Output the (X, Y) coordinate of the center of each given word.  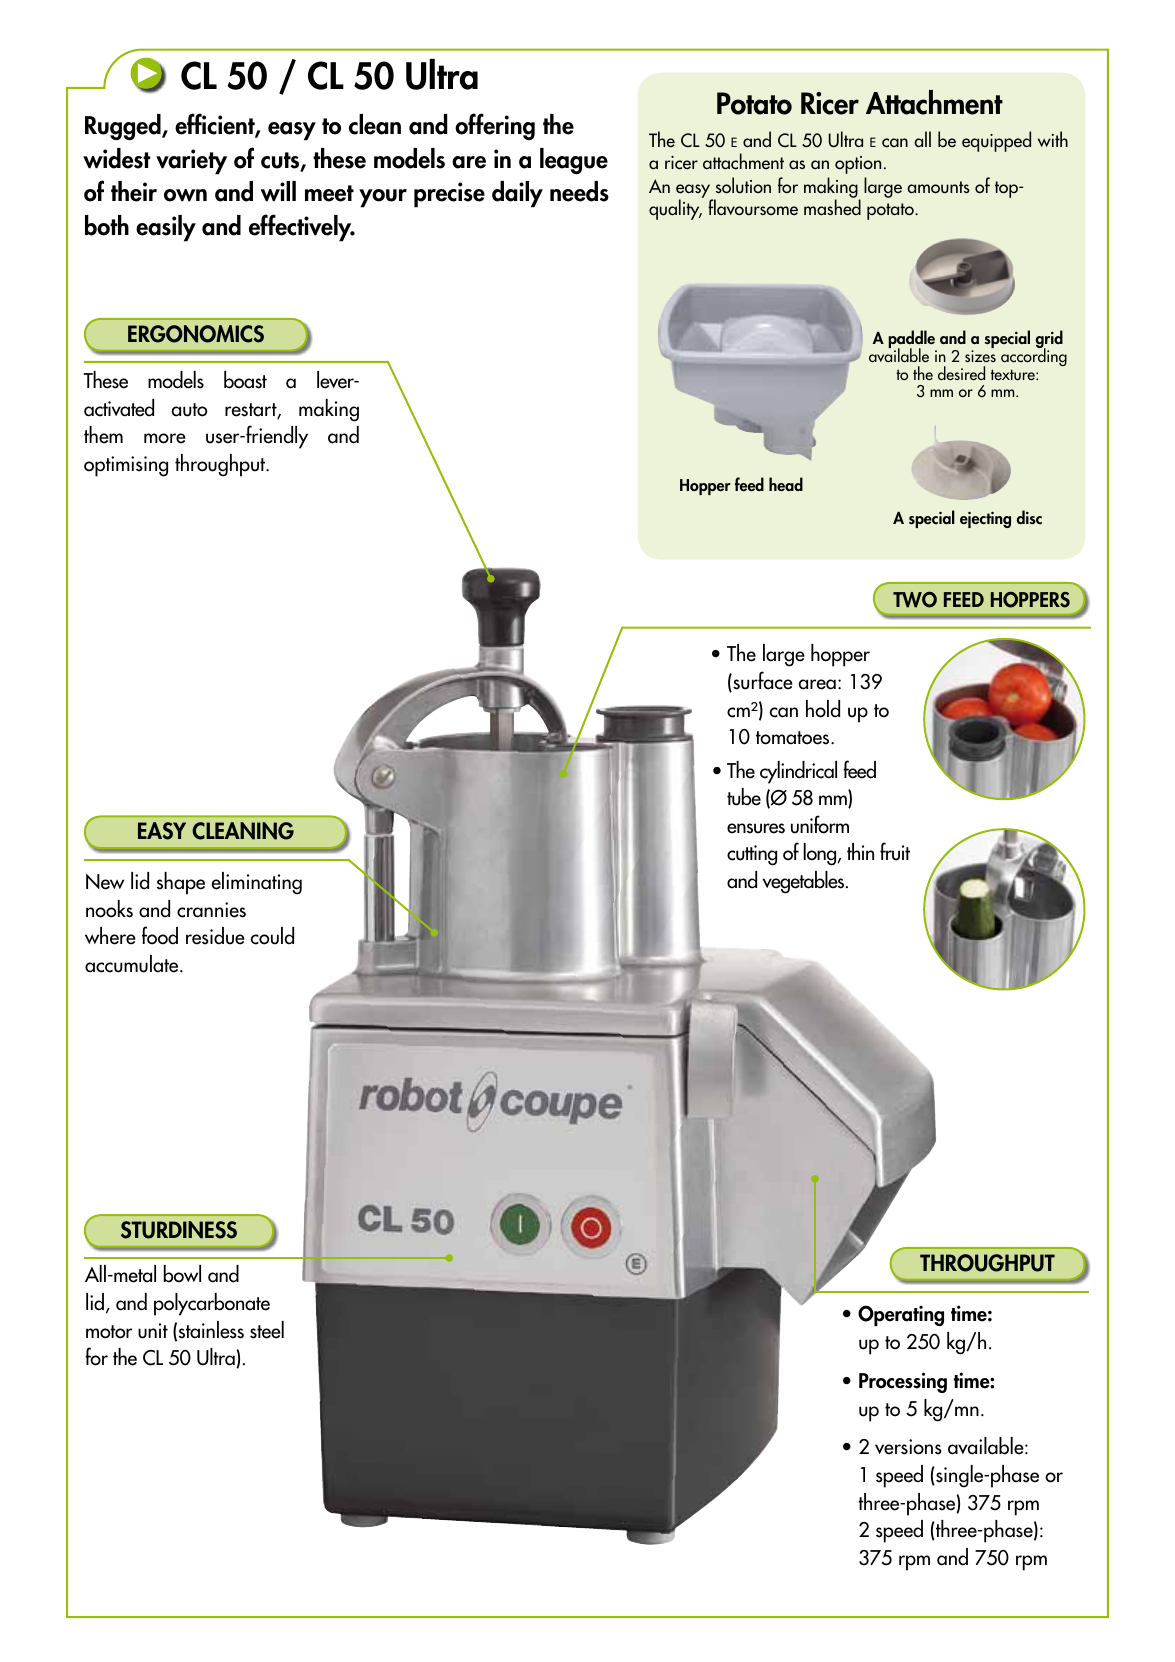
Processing (903, 1382)
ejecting (985, 519)
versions (908, 1447)
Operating (901, 1315)
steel (267, 1330)
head (786, 484)
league (574, 161)
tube (744, 797)
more (165, 438)
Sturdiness (179, 1230)
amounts (938, 187)
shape (181, 883)
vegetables (805, 882)
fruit (895, 851)
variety (191, 162)
